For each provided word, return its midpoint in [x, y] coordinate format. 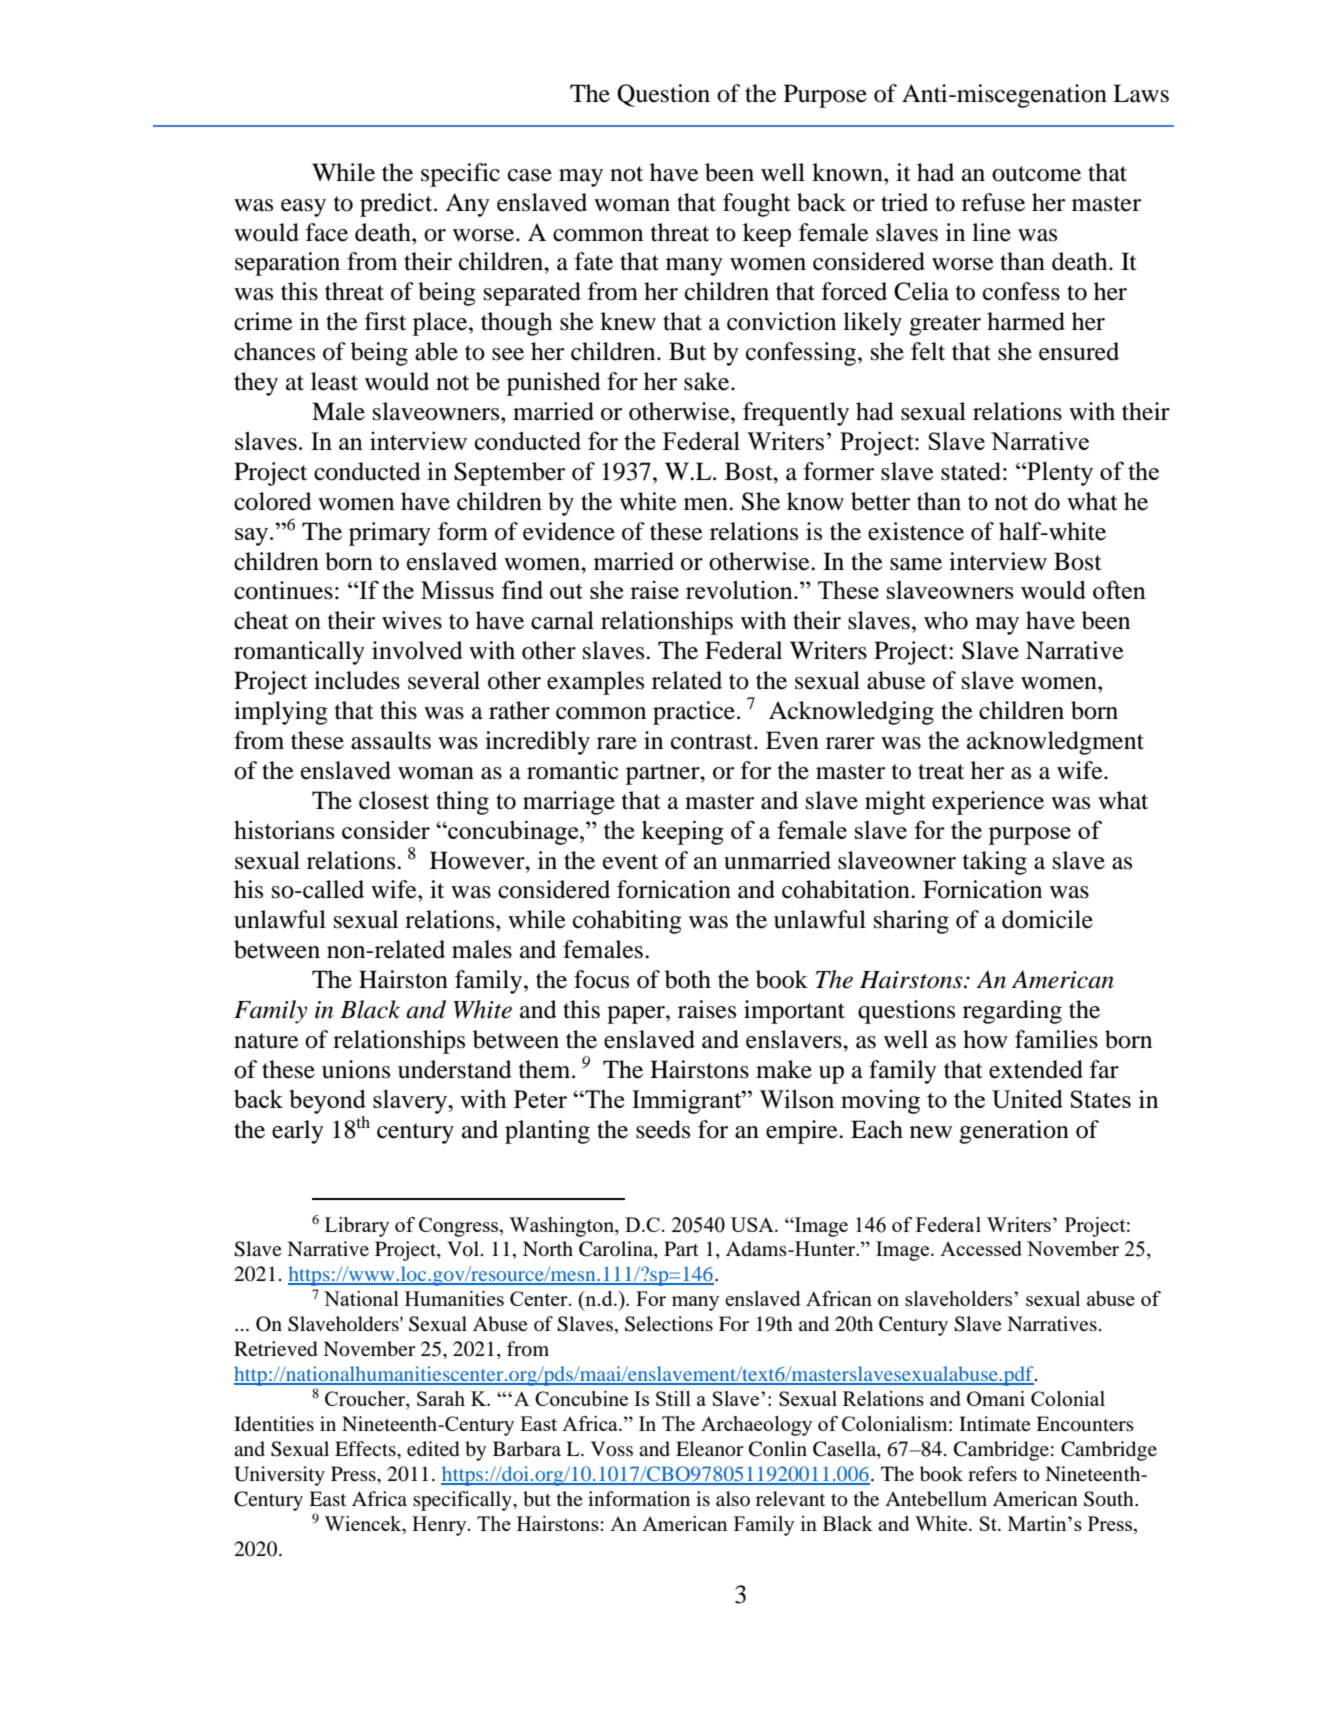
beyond [327, 1101]
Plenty [1059, 473]
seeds [663, 1129]
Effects [366, 1448]
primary [390, 534]
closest [394, 800]
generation [1014, 1132]
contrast [713, 742]
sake [708, 381]
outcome [1036, 174]
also [733, 1498]
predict [397, 205]
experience [988, 803]
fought [757, 205]
